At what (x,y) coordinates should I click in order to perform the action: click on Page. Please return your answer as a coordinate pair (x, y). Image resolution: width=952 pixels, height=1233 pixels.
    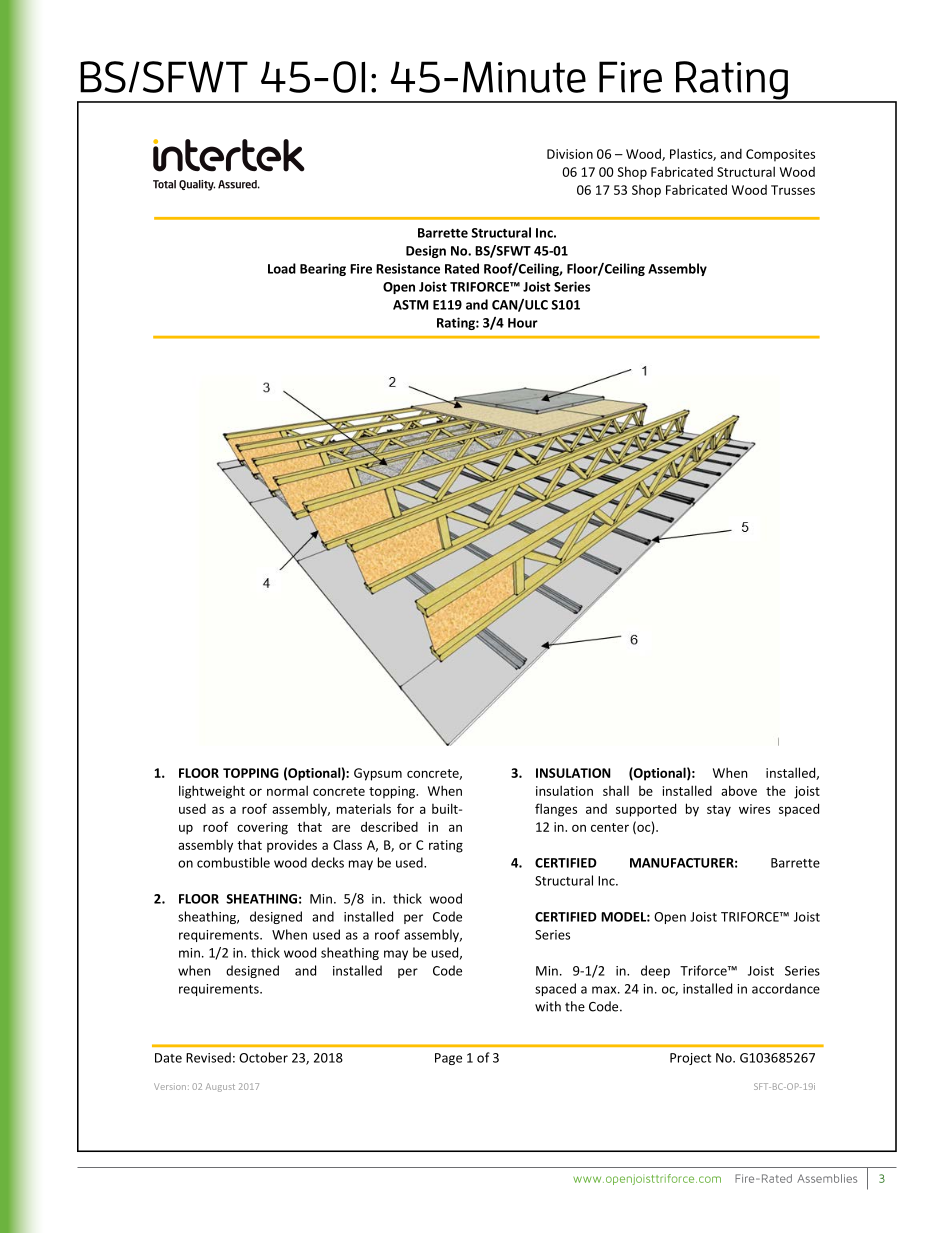
    Looking at the image, I should click on (448, 1059).
